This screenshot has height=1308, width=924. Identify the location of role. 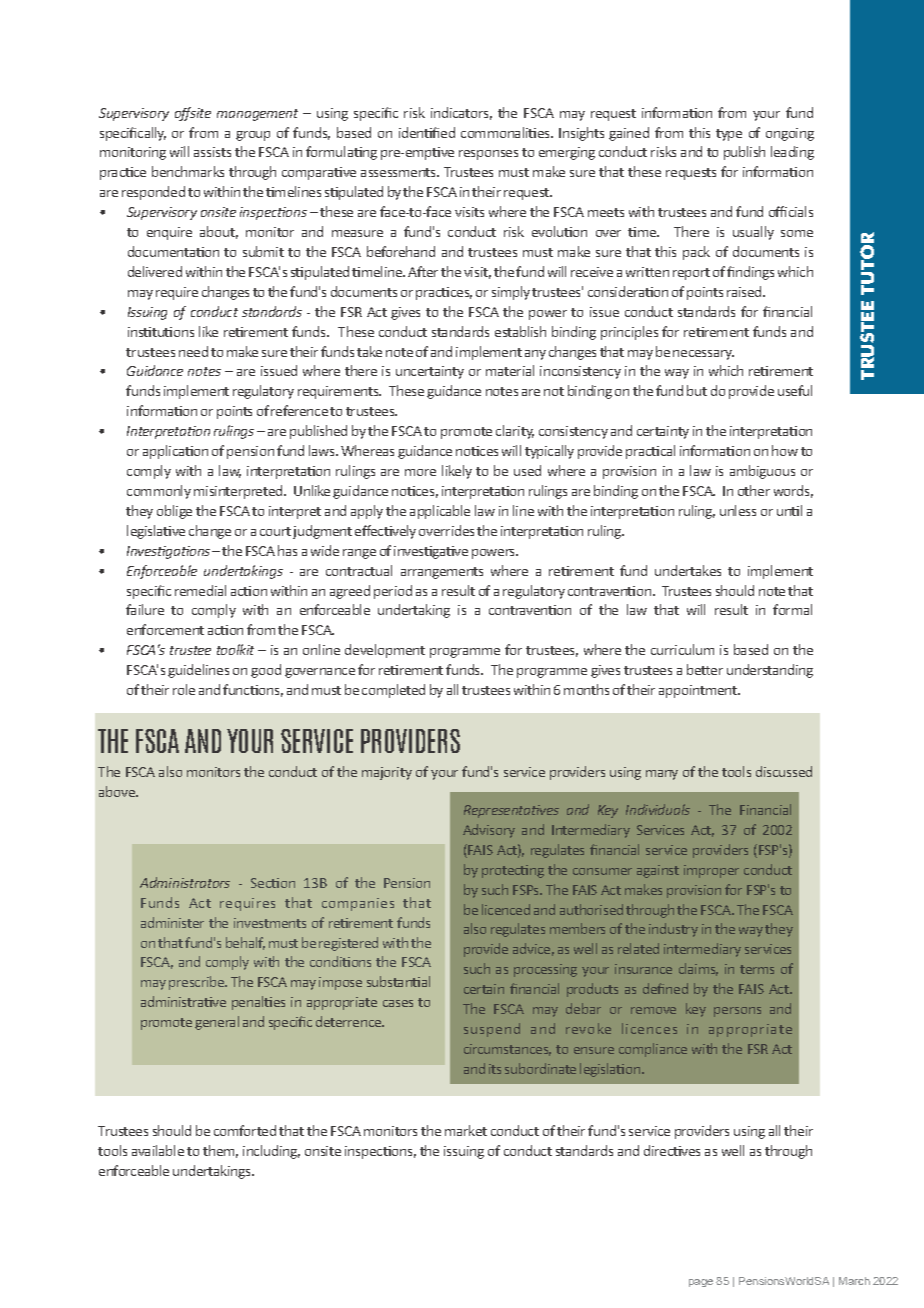
(184, 689).
